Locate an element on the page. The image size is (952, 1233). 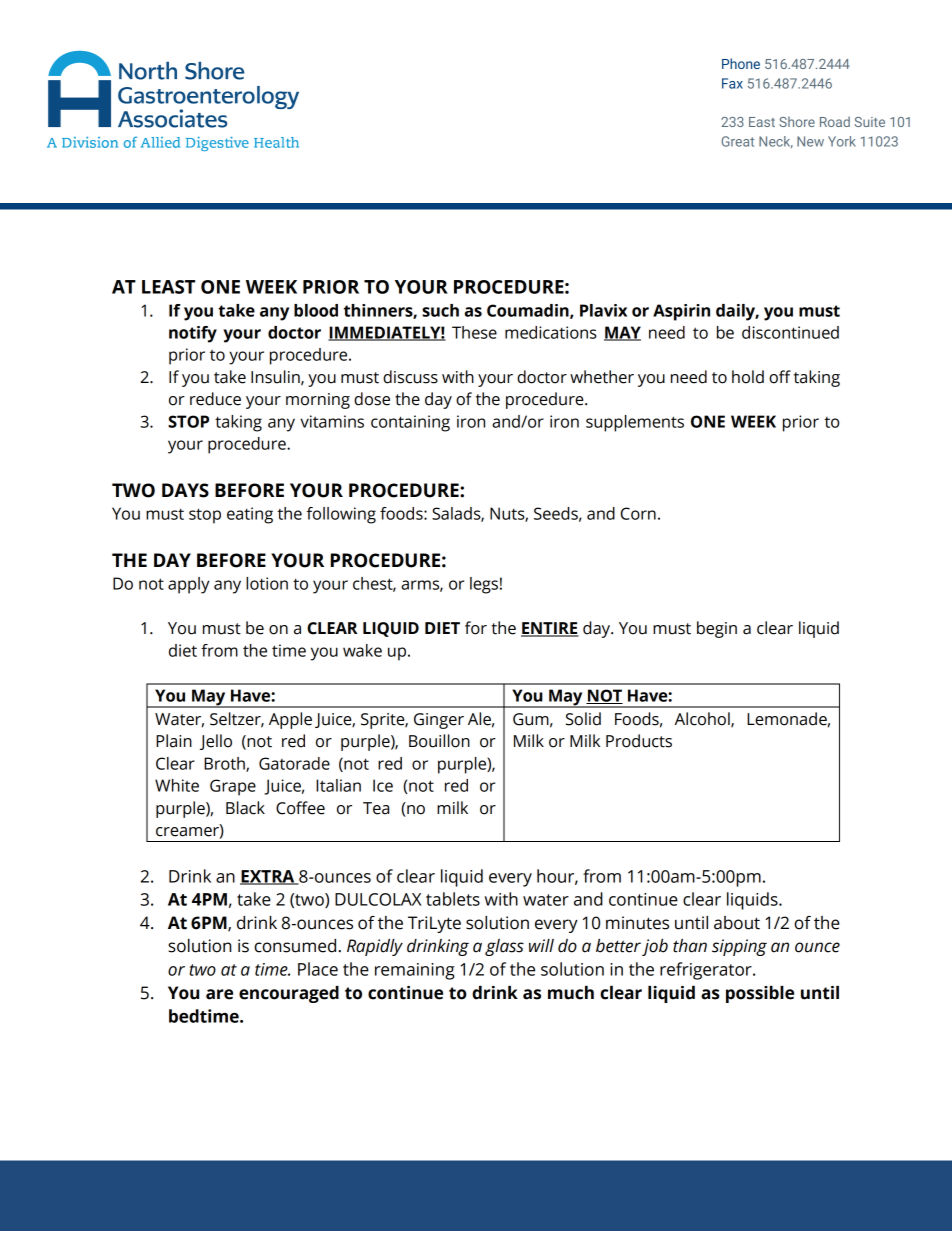
consumed is located at coordinates (295, 946).
